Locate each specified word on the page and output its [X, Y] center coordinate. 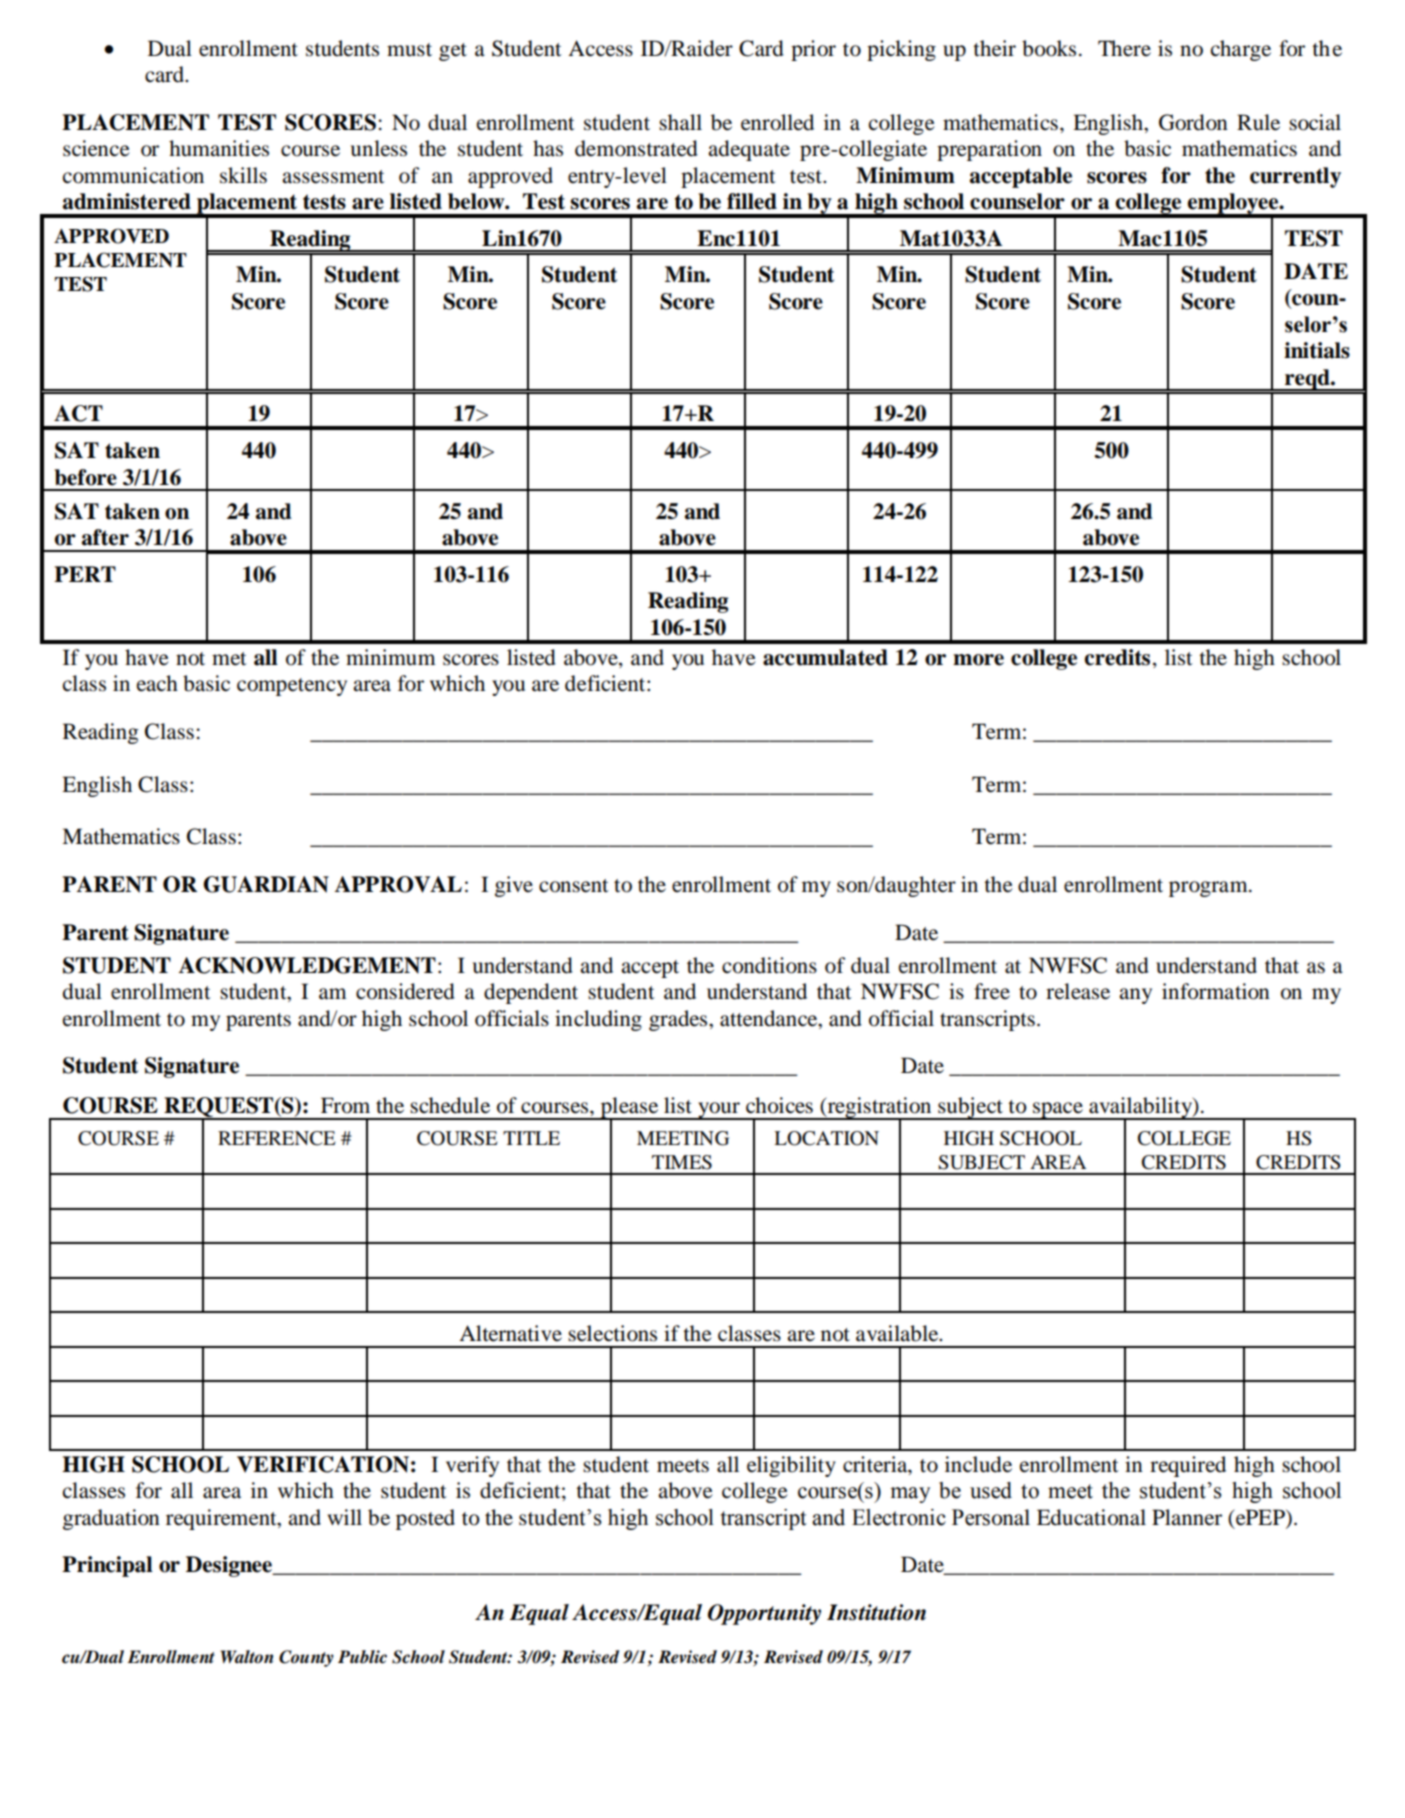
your [719, 1111]
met [229, 659]
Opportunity [764, 1614]
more [978, 660]
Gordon [1193, 122]
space [1058, 1111]
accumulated [825, 657]
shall [680, 122]
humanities [219, 148]
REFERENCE [276, 1138]
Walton [246, 1657]
